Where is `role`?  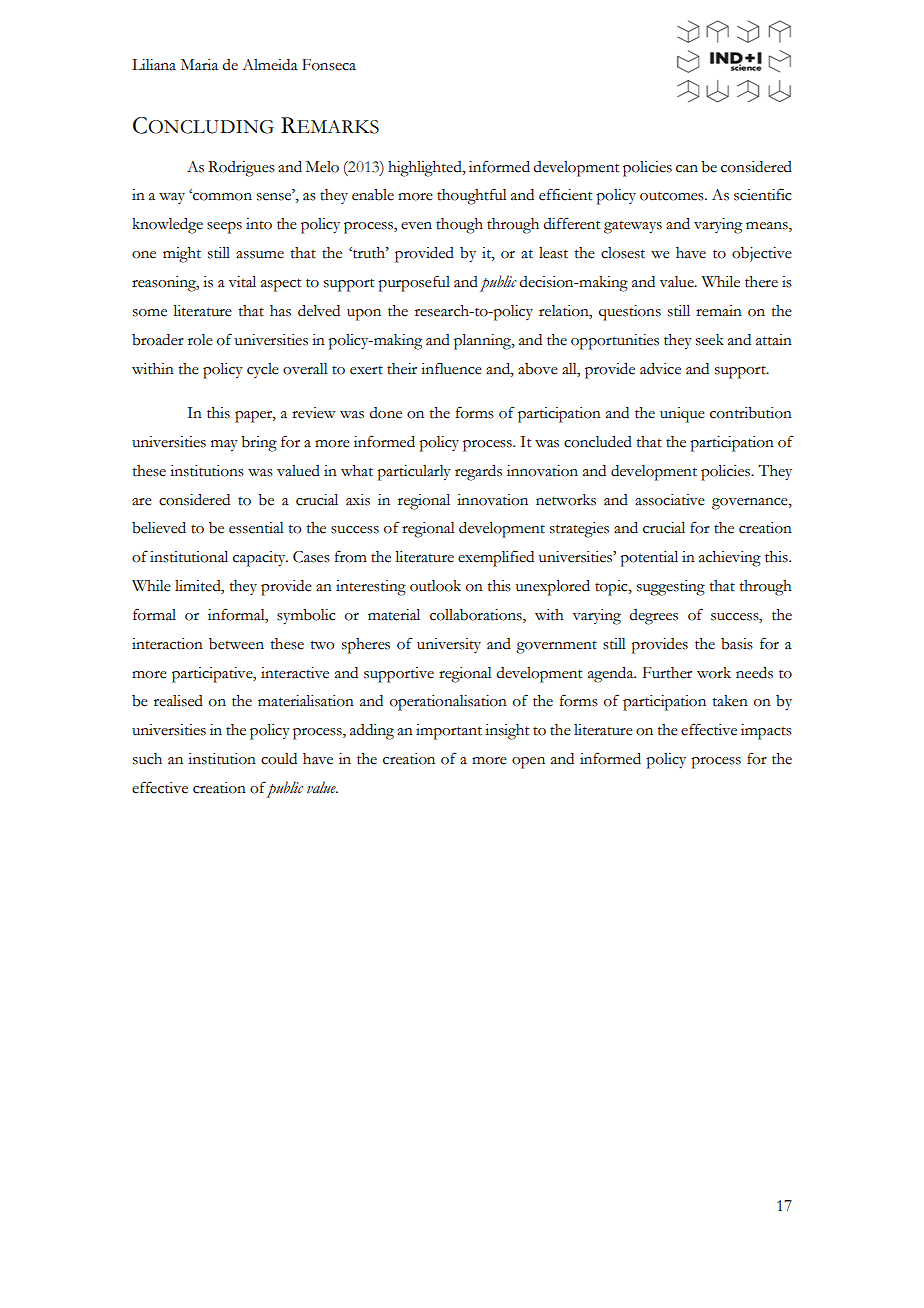 role is located at coordinates (200, 340).
